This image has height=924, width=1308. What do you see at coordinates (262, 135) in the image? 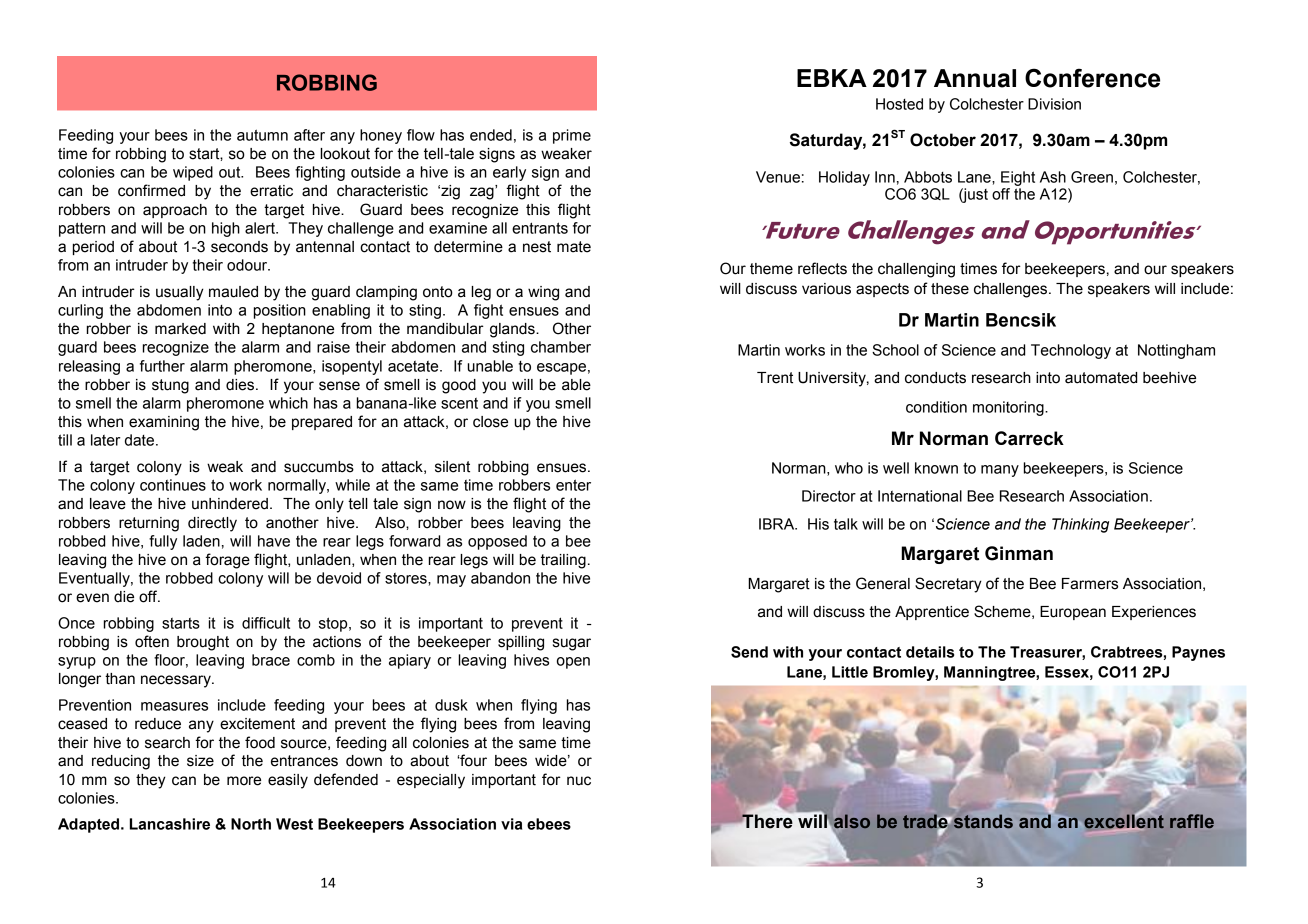
I see `autumn` at bounding box center [262, 135].
